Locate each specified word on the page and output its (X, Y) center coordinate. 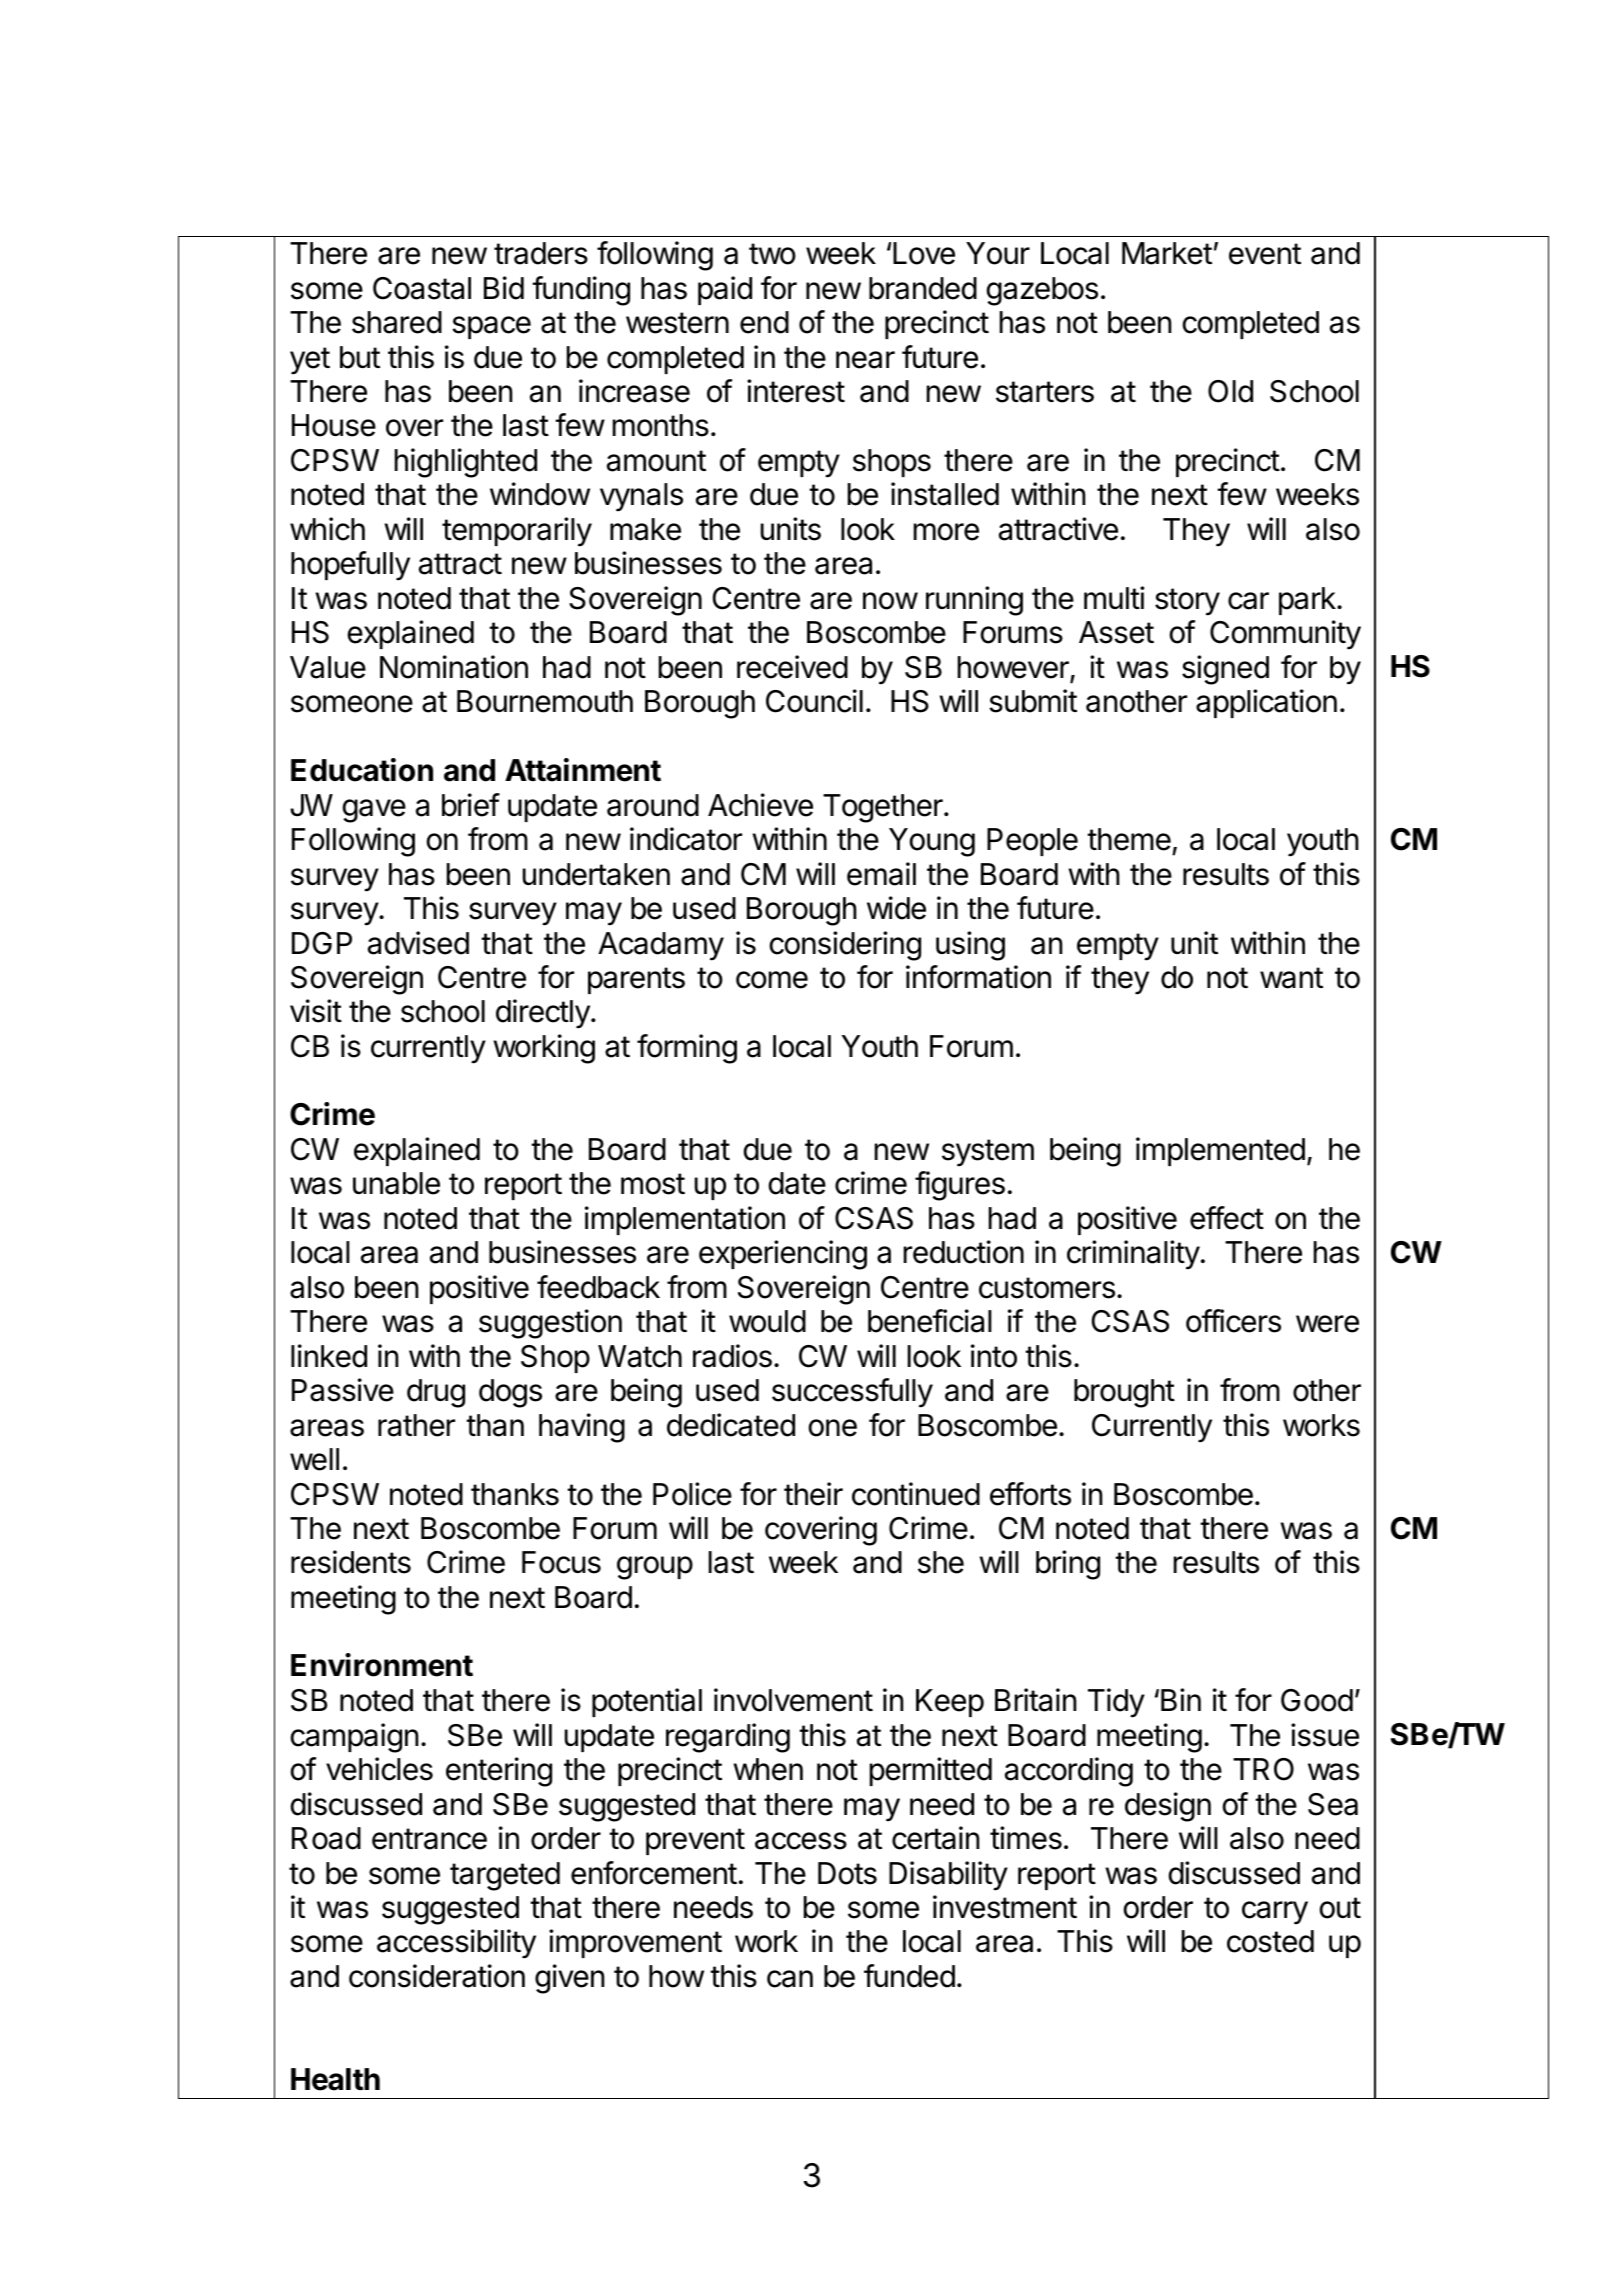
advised (418, 943)
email (881, 874)
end (764, 322)
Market (1167, 253)
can (790, 1979)
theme (1129, 839)
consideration (437, 1976)
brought (1124, 1393)
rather (416, 1425)
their (813, 1494)
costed (1270, 1941)
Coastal (422, 288)
